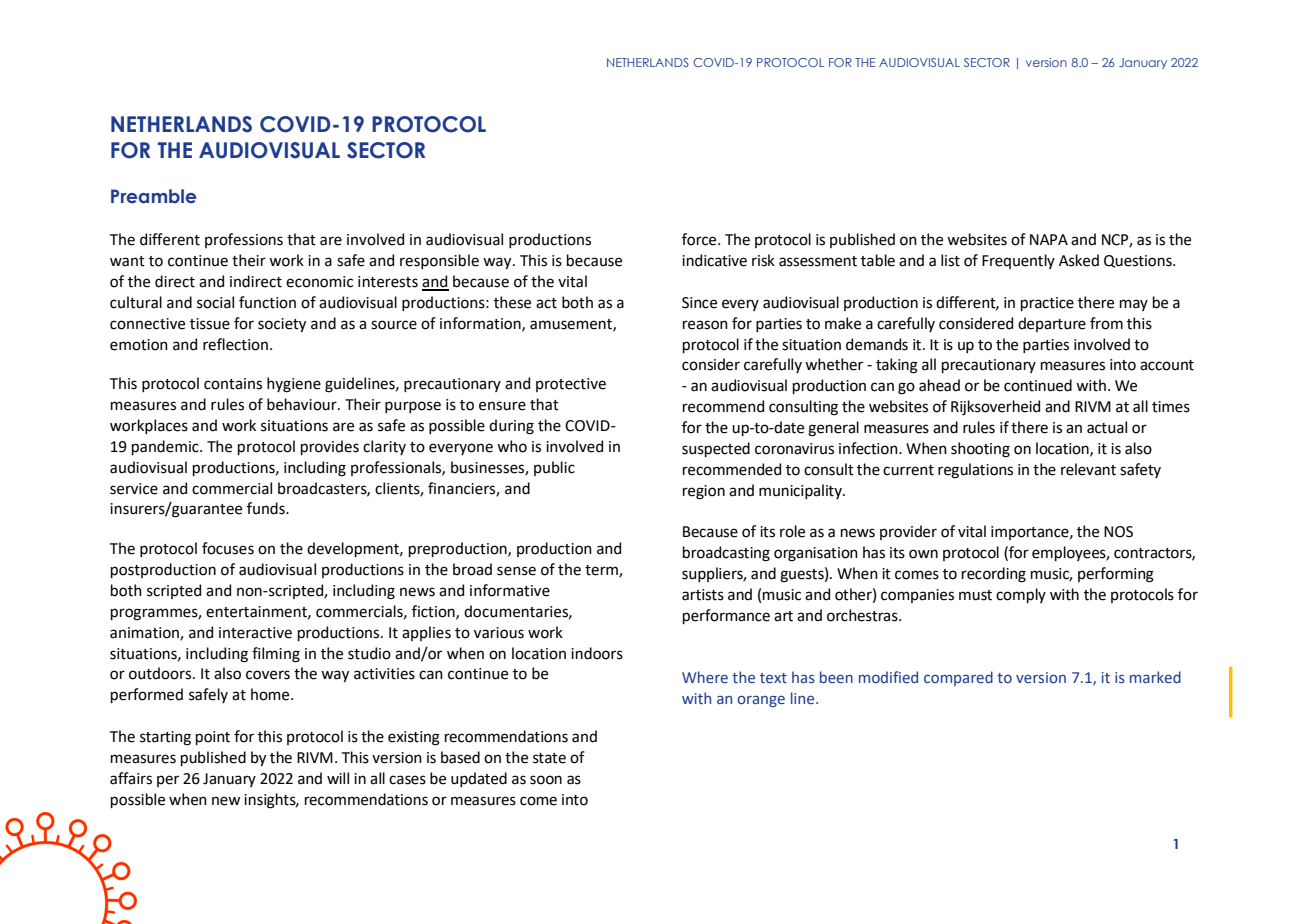  I want to click on point, so click(213, 738).
